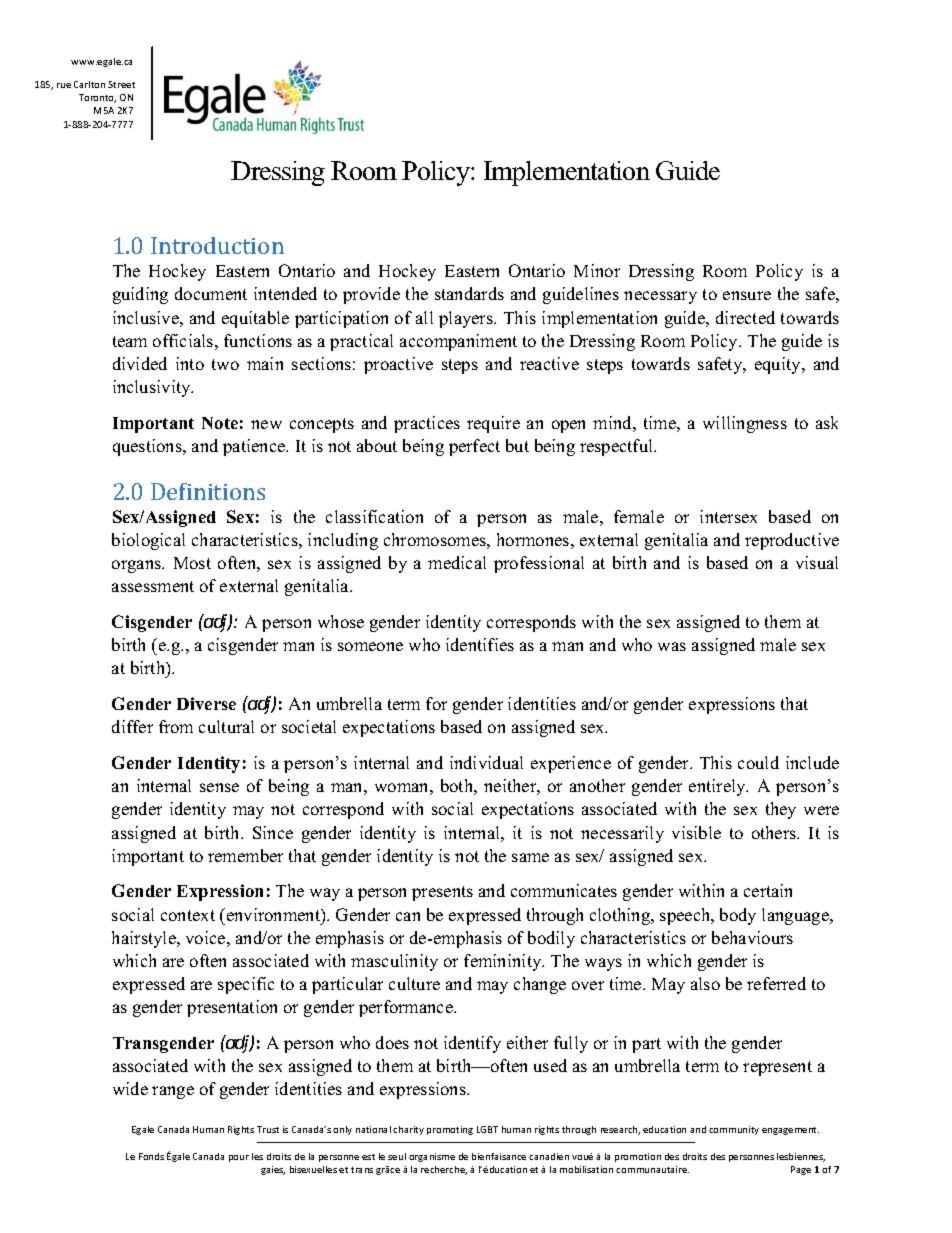 The image size is (952, 1233). Describe the element at coordinates (480, 644) in the image. I see `identifies` at that location.
